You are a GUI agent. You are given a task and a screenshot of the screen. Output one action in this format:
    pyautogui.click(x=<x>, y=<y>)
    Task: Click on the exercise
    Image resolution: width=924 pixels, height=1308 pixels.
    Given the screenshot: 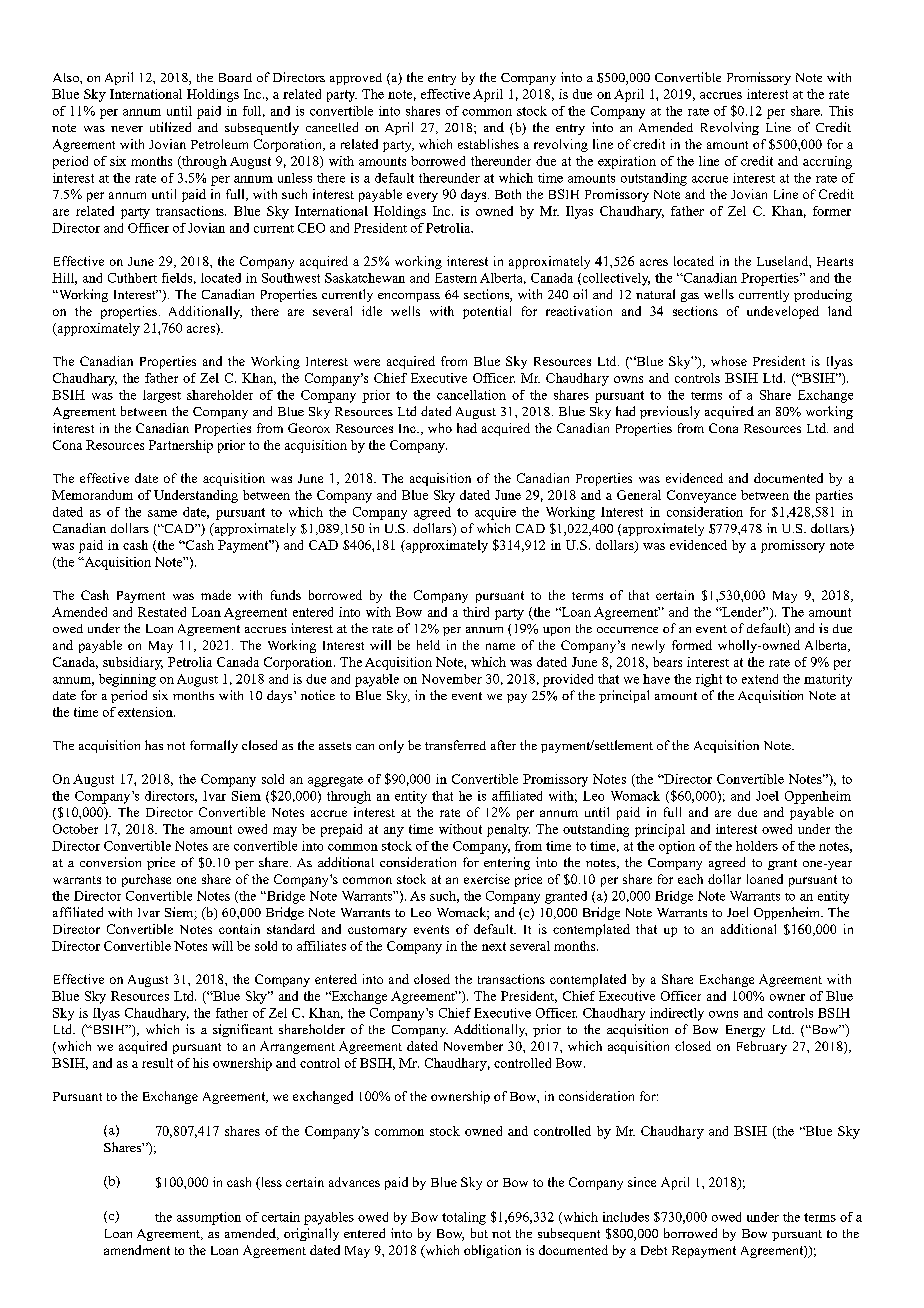 What is the action you would take?
    pyautogui.click(x=487, y=879)
